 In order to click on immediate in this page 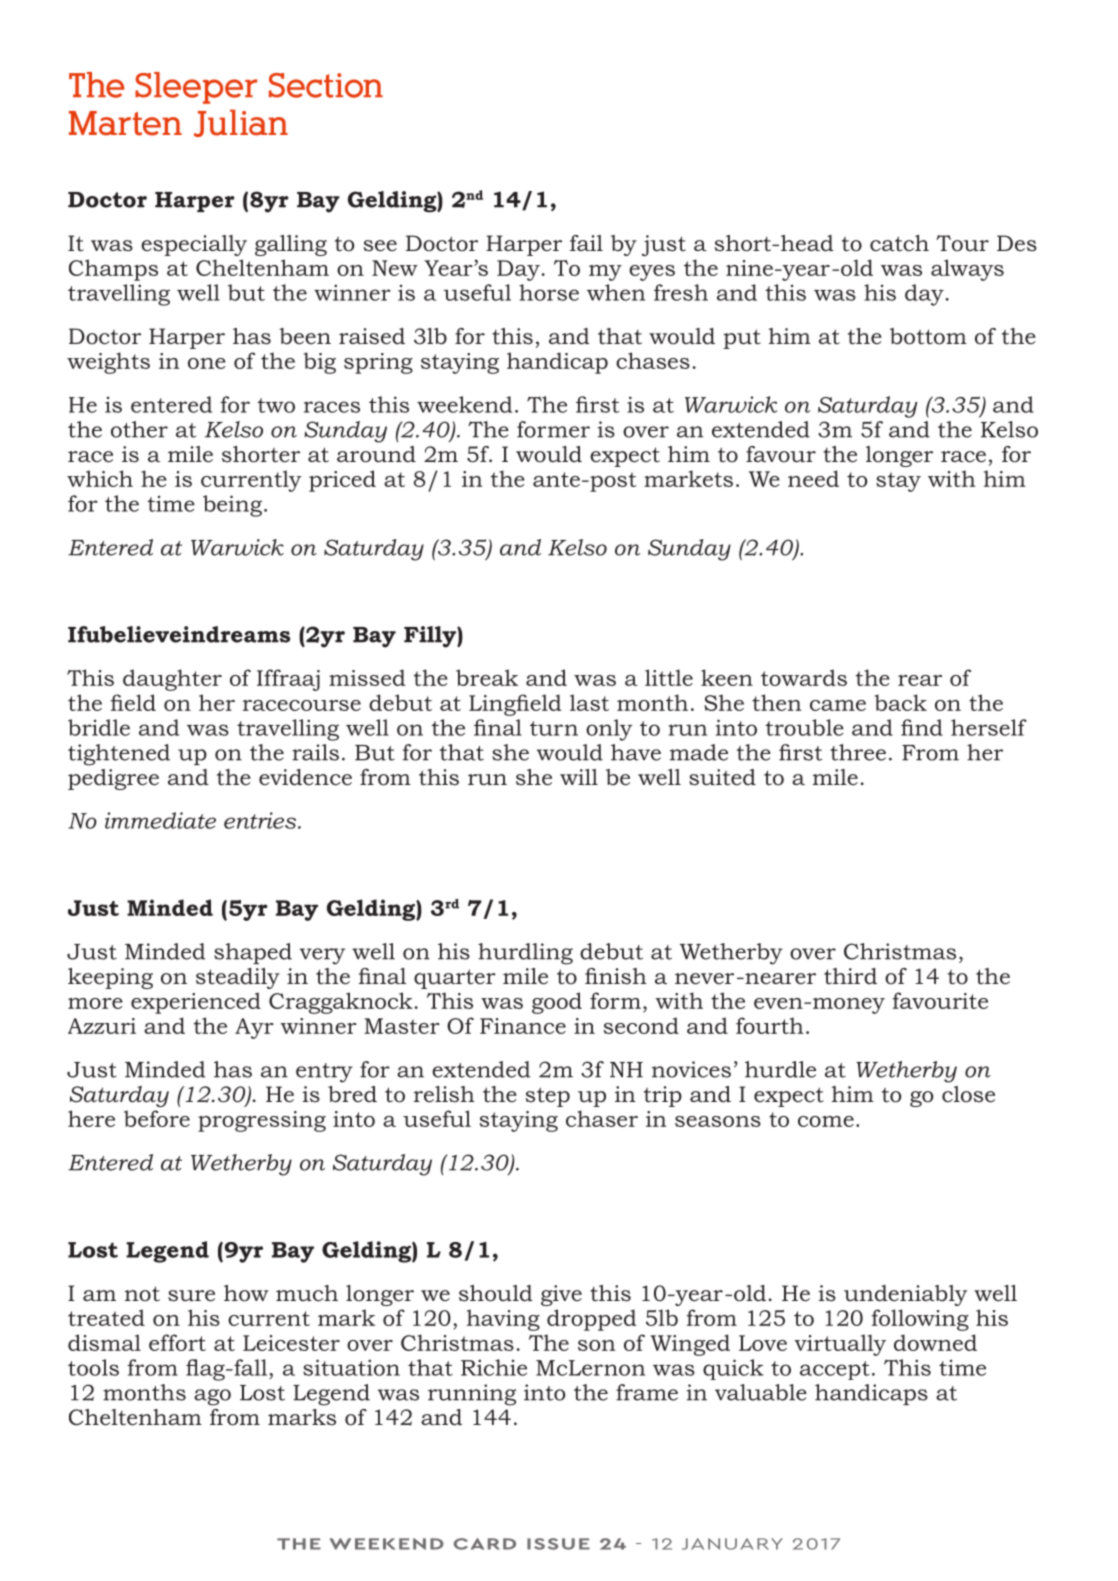, I will do `click(160, 820)`.
